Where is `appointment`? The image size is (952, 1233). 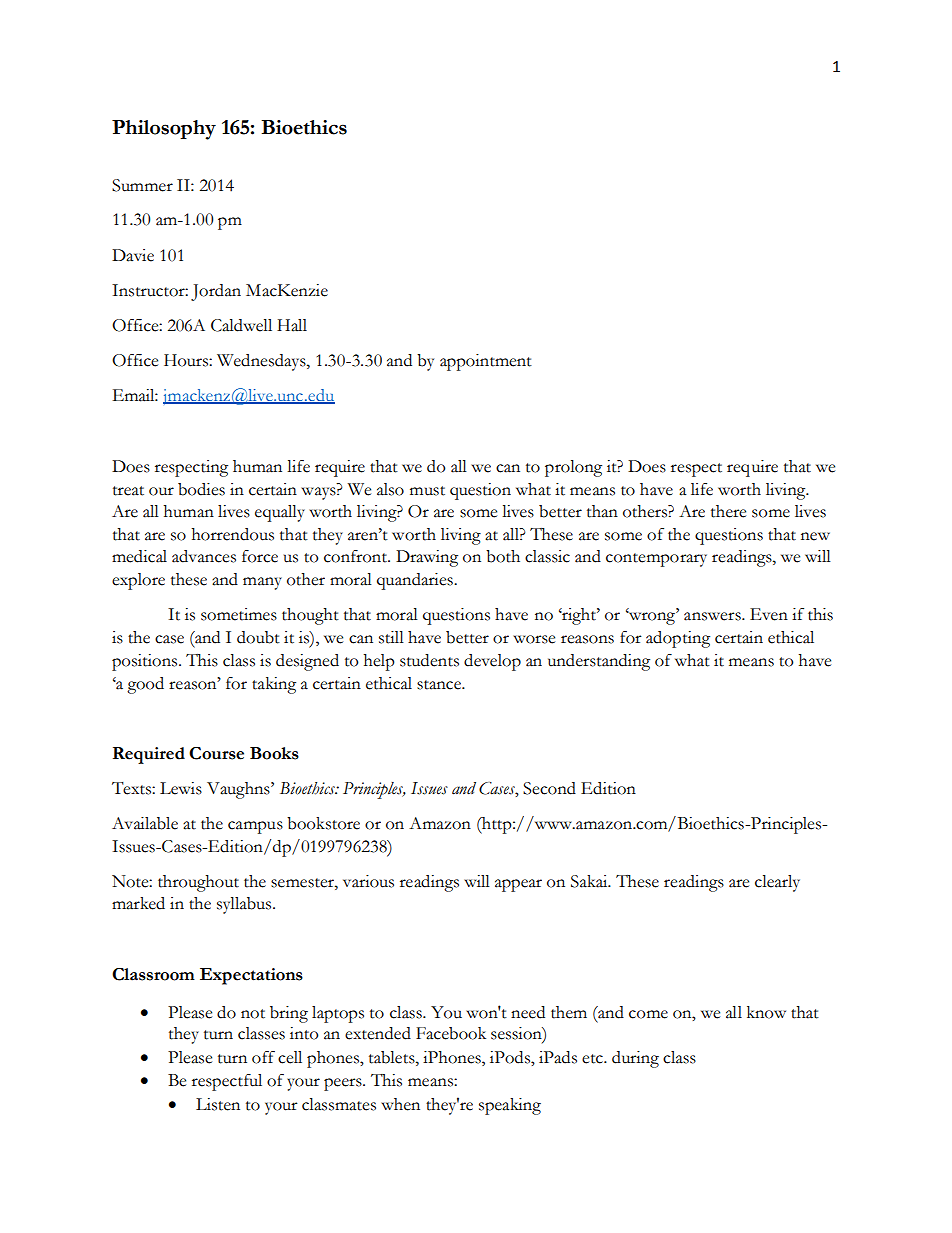 appointment is located at coordinates (486, 362).
